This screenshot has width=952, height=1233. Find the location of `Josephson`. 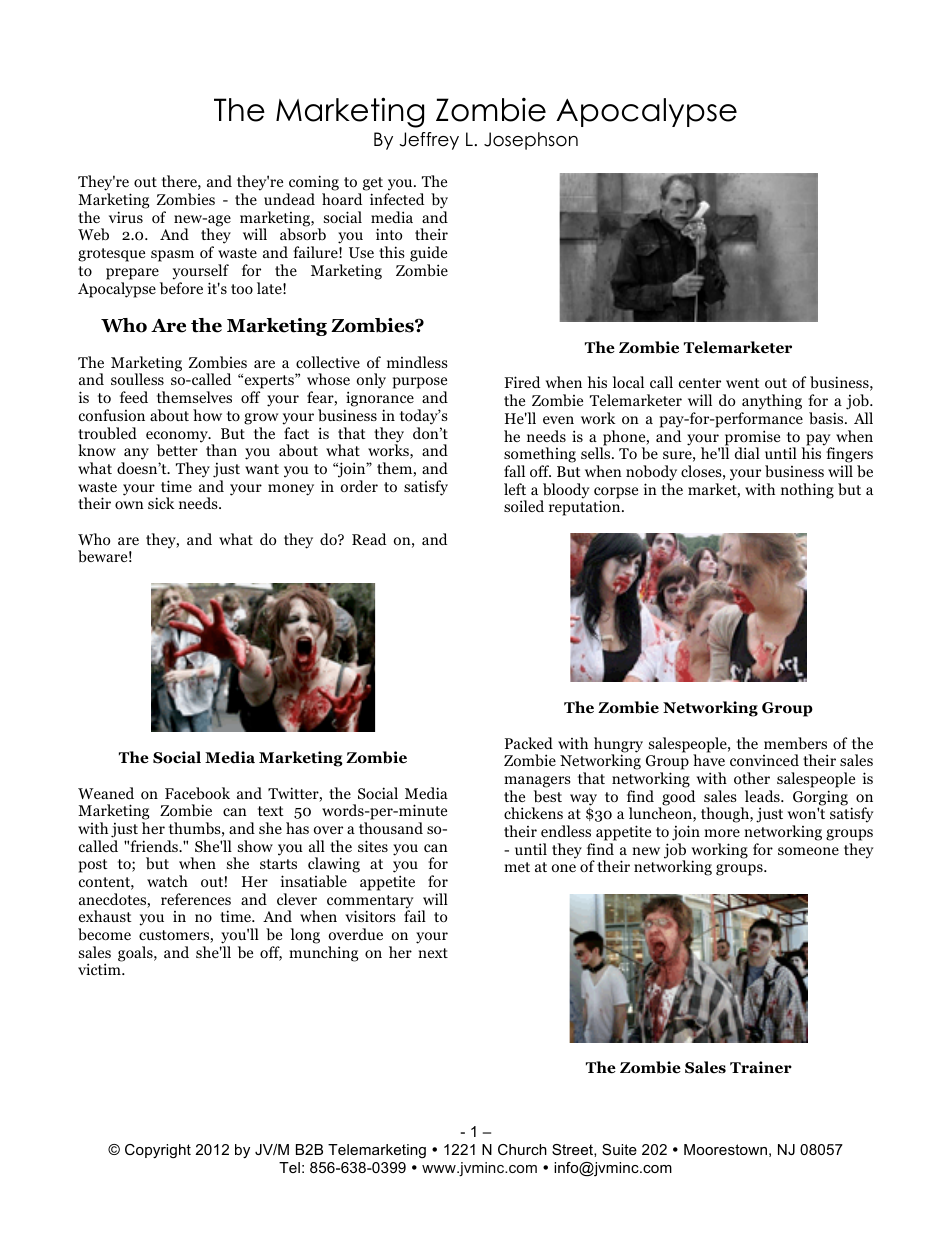

Josephson is located at coordinates (531, 141).
